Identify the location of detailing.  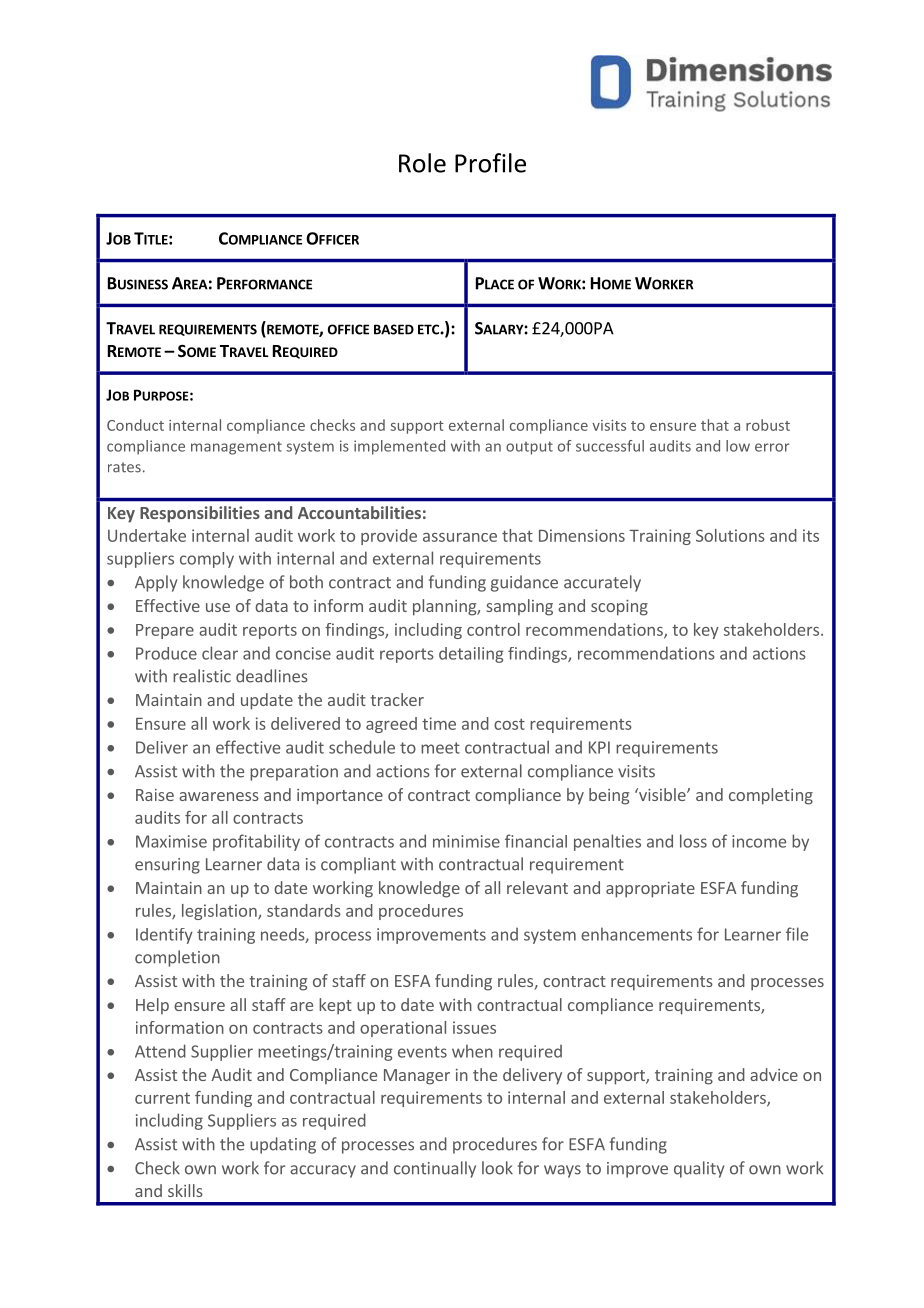
(471, 655).
